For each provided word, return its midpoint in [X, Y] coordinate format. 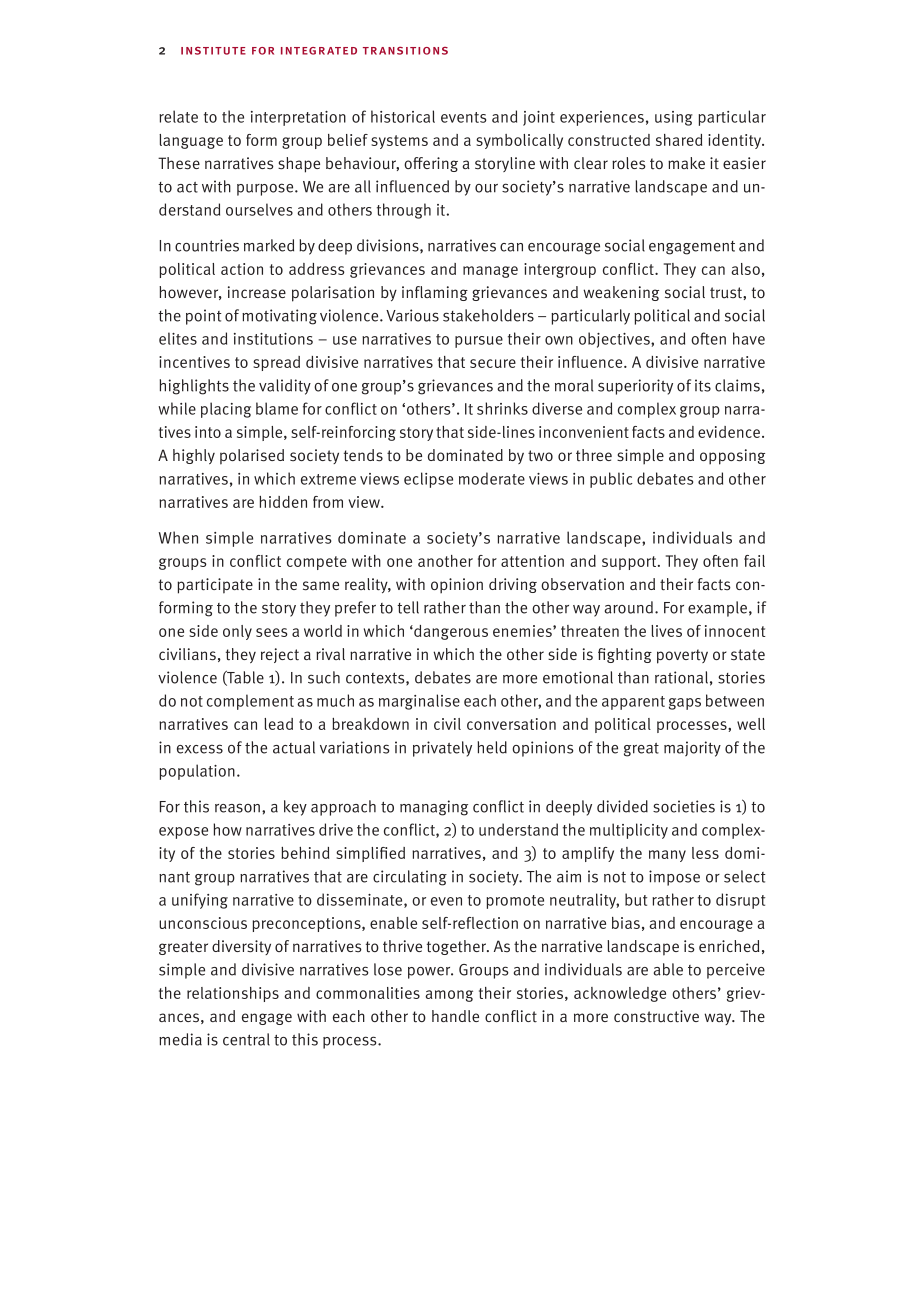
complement [250, 702]
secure [493, 363]
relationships [233, 994]
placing [226, 410]
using [674, 118]
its [703, 385]
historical [403, 116]
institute [213, 51]
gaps [685, 704]
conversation [511, 724]
